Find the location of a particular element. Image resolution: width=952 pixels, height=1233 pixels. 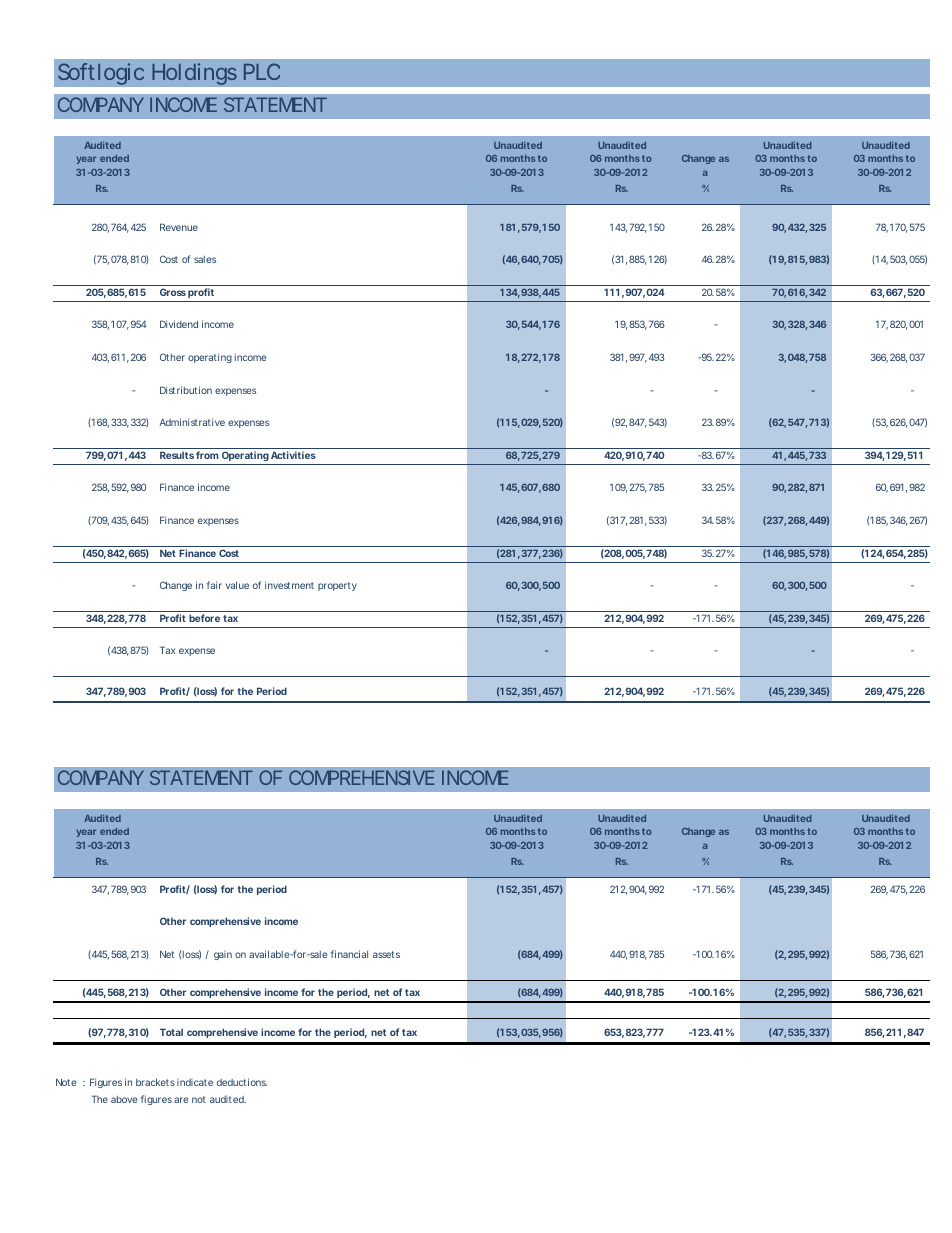

Activities is located at coordinates (293, 455).
